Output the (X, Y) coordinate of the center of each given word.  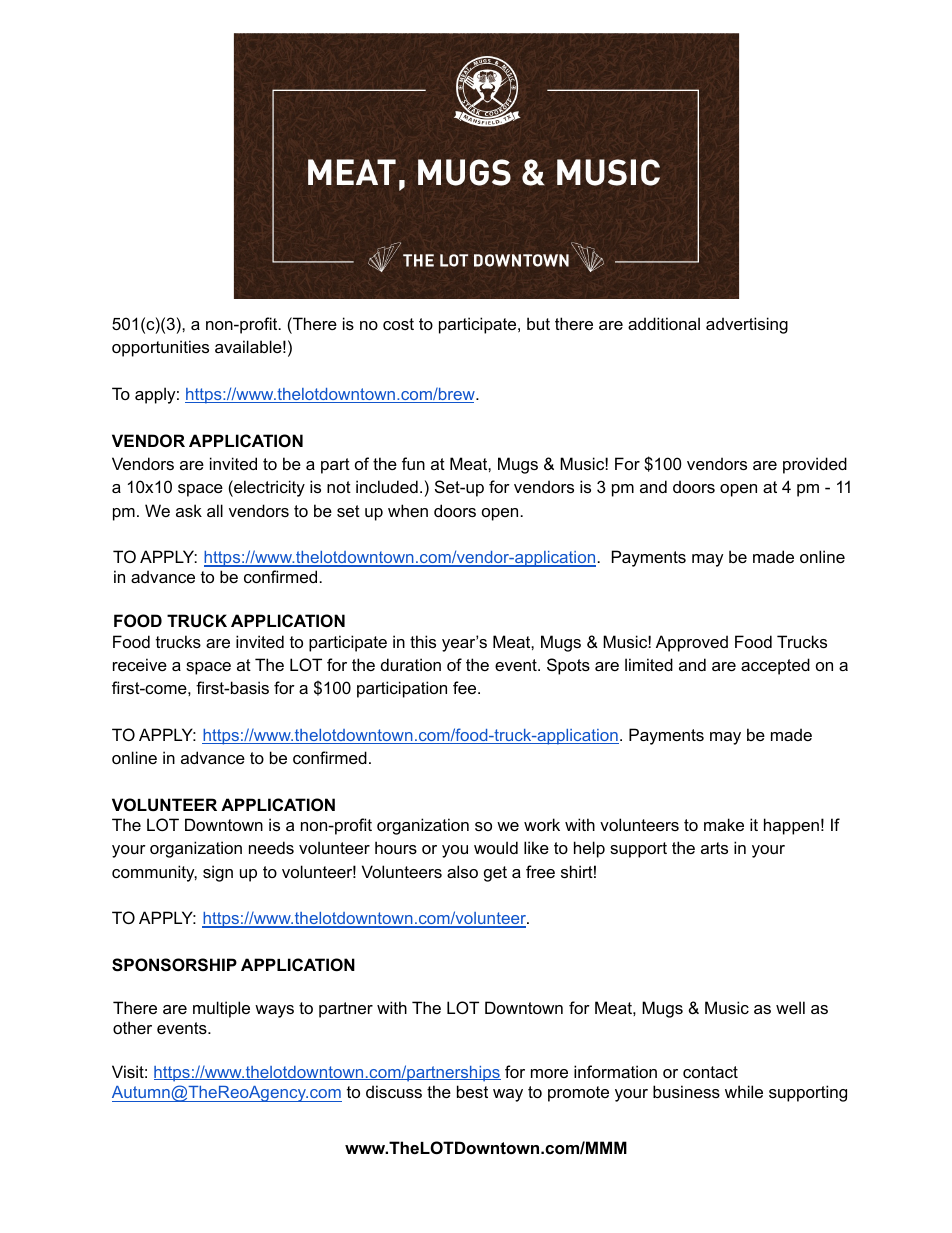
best (472, 1091)
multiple (221, 1009)
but (538, 323)
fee (466, 687)
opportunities (160, 348)
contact (710, 1072)
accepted (775, 666)
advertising (747, 325)
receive (140, 664)
